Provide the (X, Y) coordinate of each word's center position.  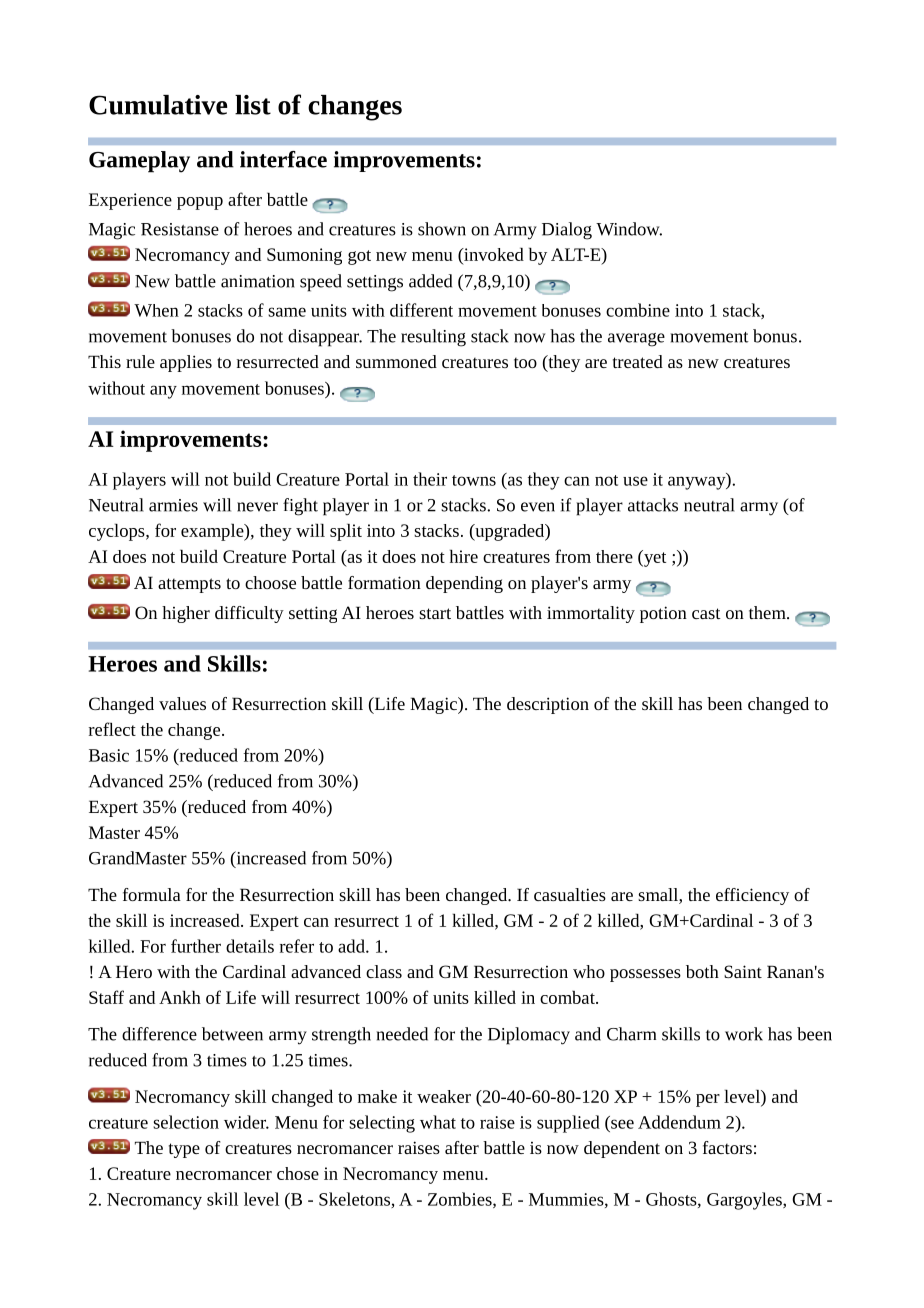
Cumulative (158, 105)
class (384, 971)
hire (464, 556)
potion (663, 614)
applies (186, 363)
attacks (653, 505)
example (213, 532)
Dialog (567, 231)
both (702, 971)
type (184, 1150)
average (636, 340)
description (548, 705)
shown (442, 229)
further (196, 946)
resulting (433, 338)
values (182, 703)
